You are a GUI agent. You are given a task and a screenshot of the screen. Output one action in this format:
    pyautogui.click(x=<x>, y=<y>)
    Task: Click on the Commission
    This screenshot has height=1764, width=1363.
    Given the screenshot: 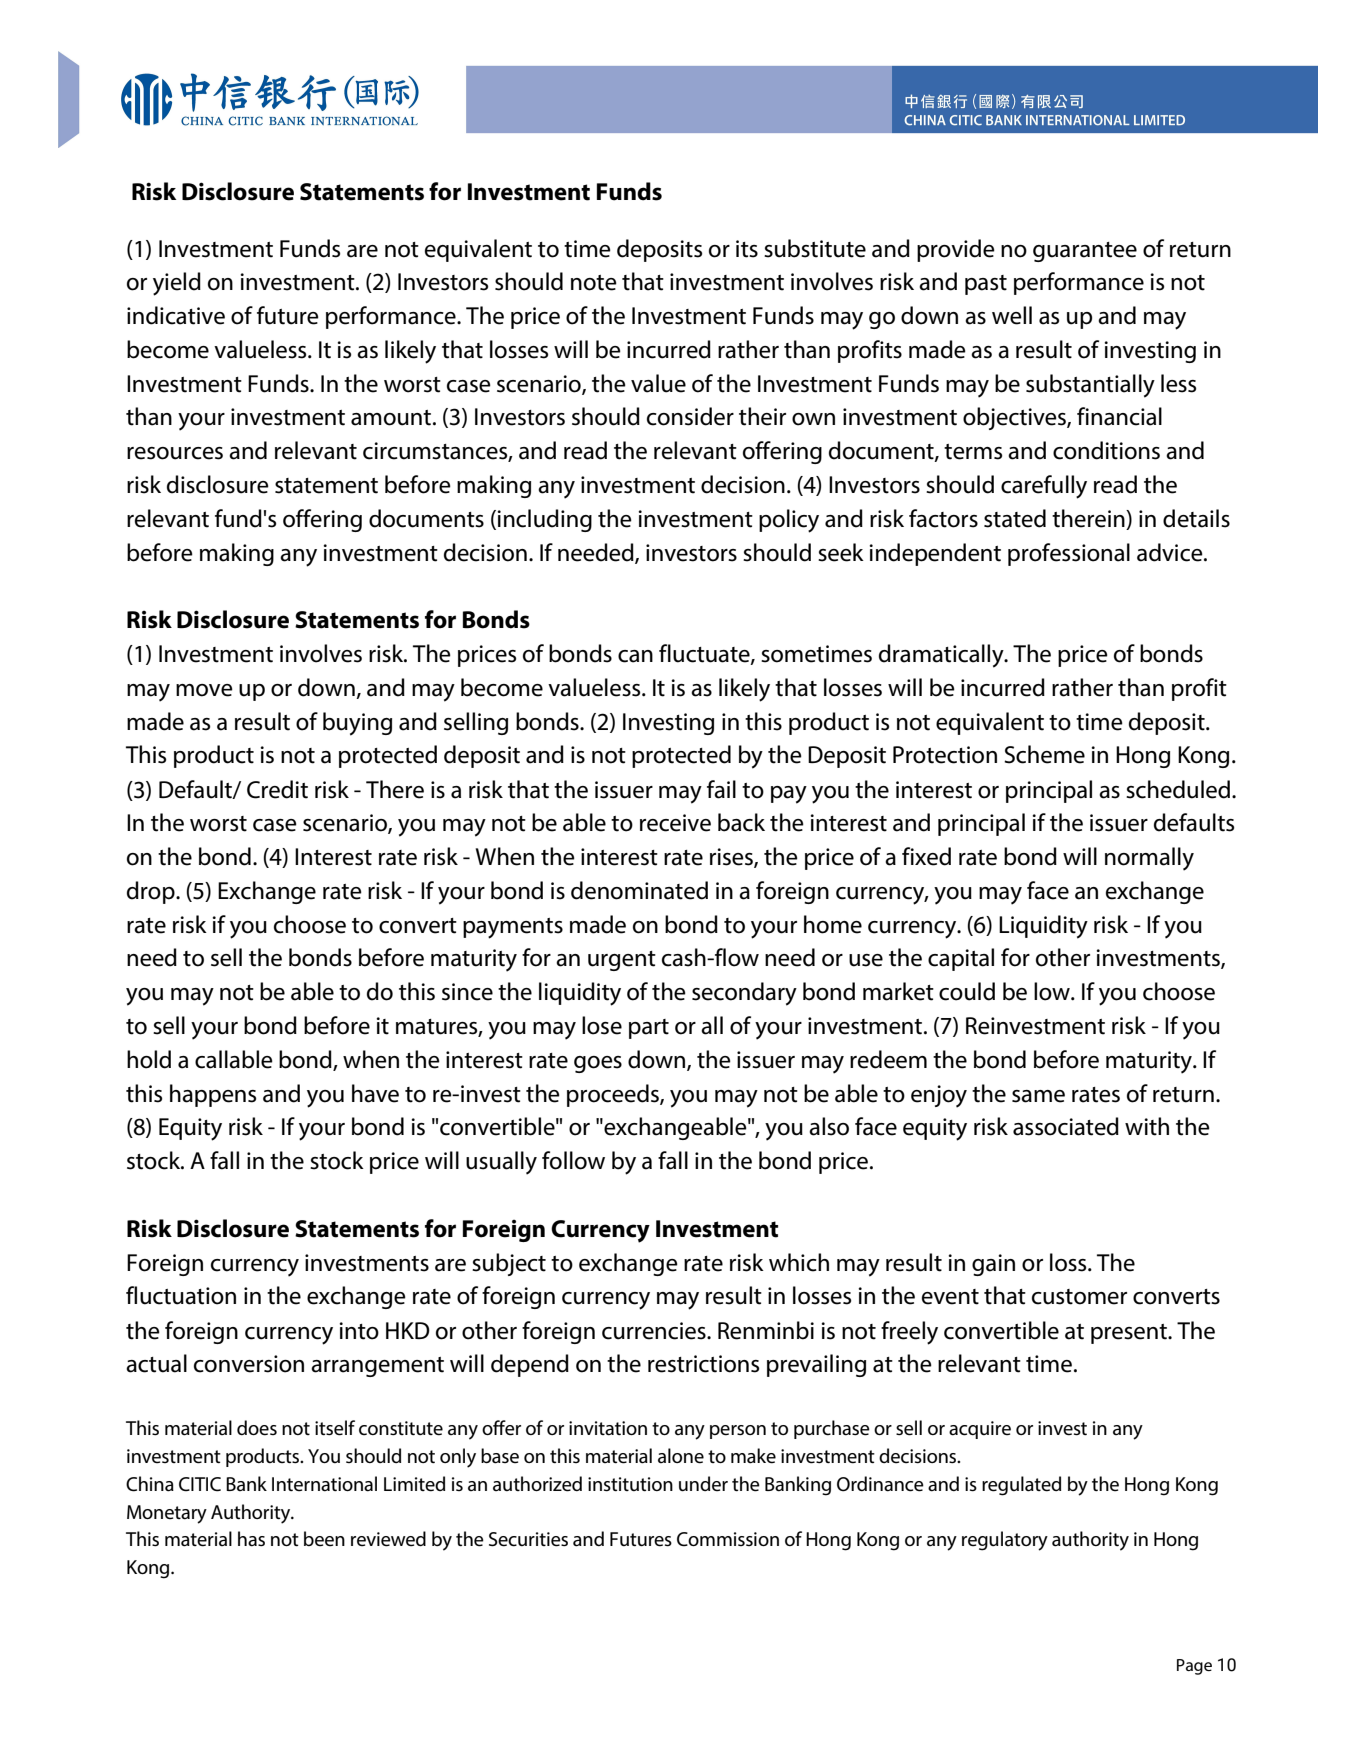 What is the action you would take?
    pyautogui.click(x=728, y=1539)
